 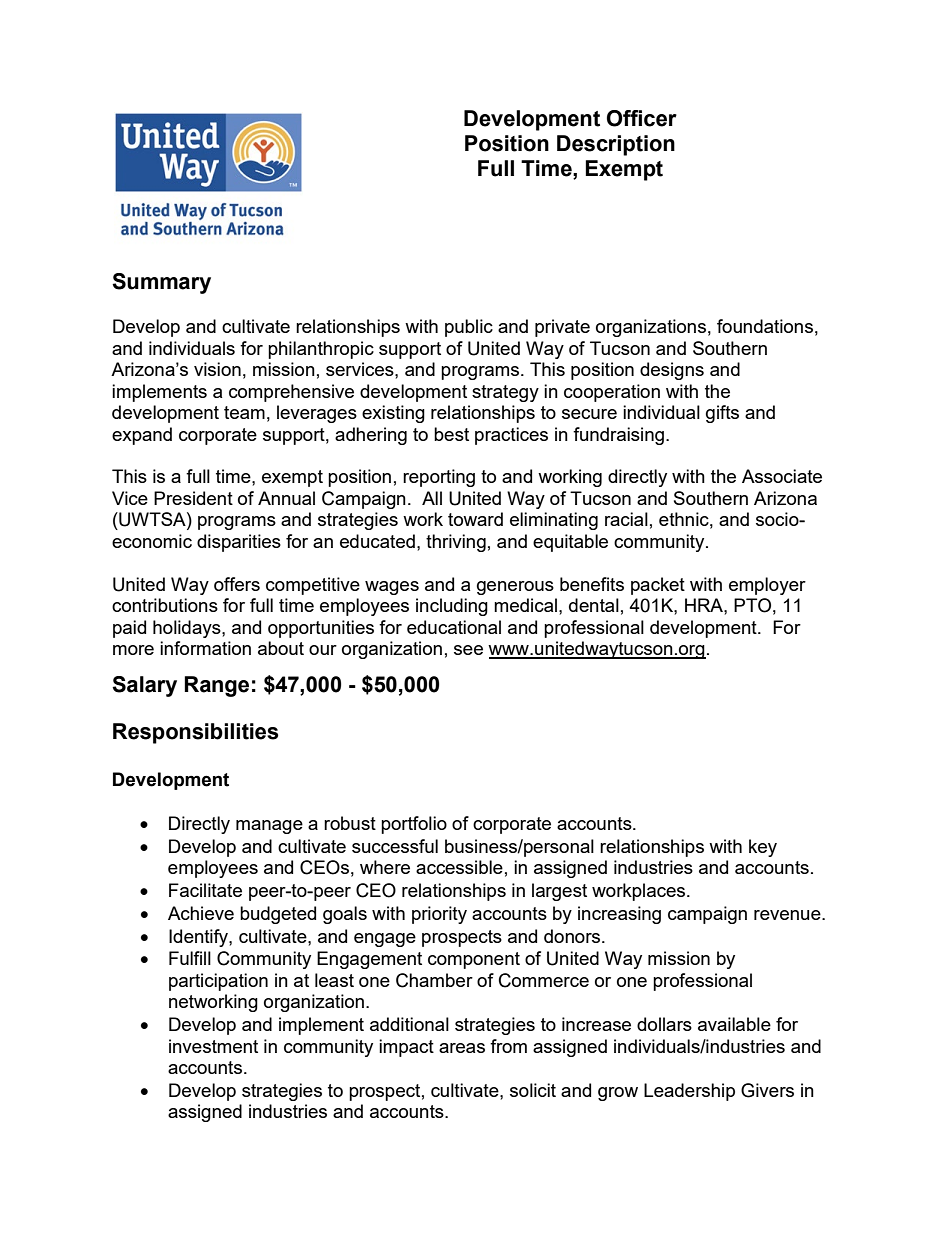 I want to click on Description, so click(x=616, y=145).
